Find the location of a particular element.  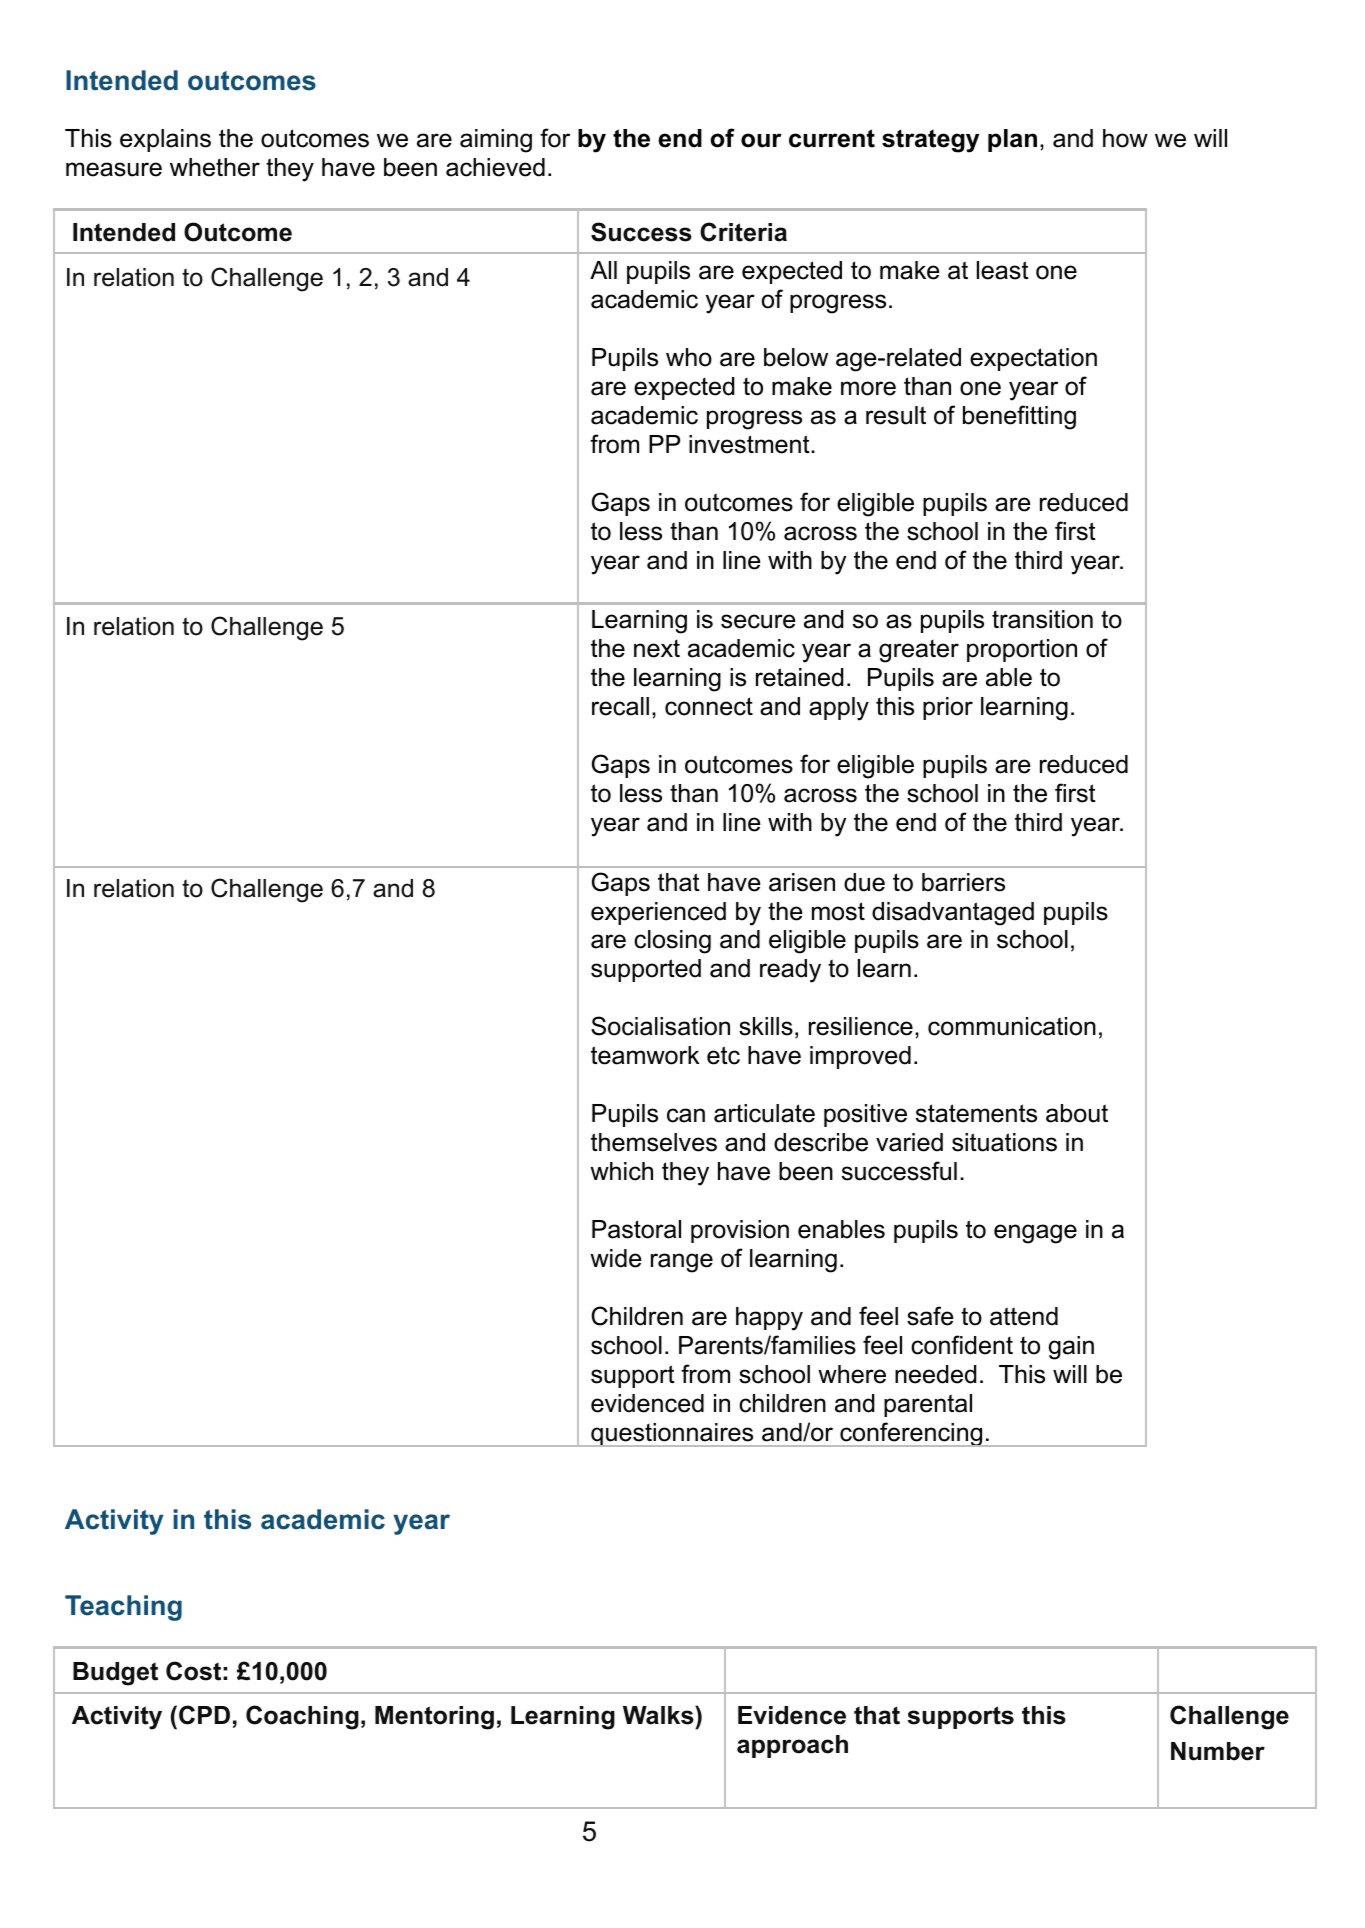

recall is located at coordinates (620, 706).
